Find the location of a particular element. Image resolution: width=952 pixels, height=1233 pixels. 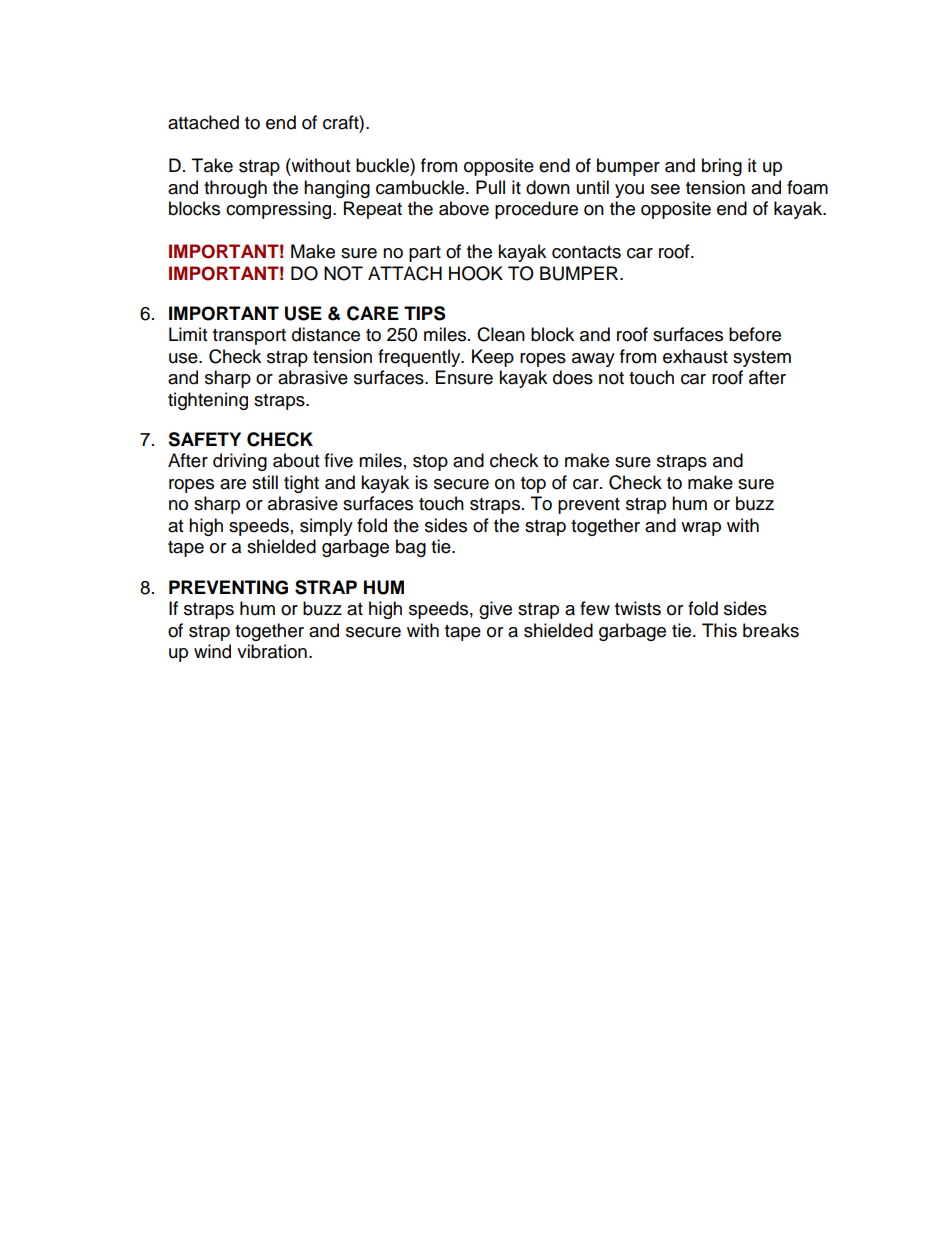

This is located at coordinates (719, 630).
